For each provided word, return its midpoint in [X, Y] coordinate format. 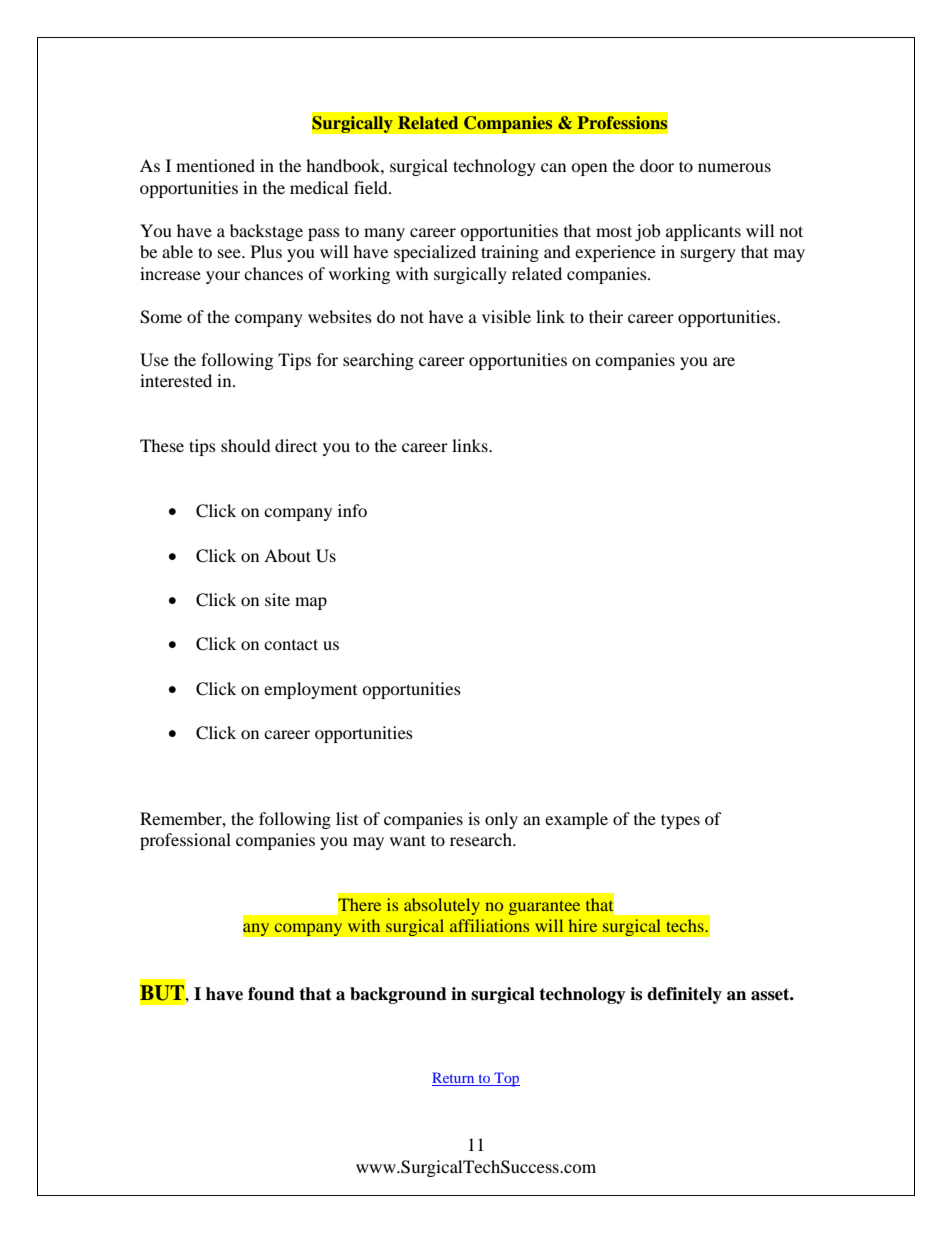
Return [454, 1079]
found [271, 994]
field [372, 187]
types [680, 821]
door [657, 165]
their [606, 316]
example [576, 820]
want [408, 840]
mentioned [215, 165]
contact [291, 644]
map [311, 603]
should [246, 445]
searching [378, 361]
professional [185, 841]
